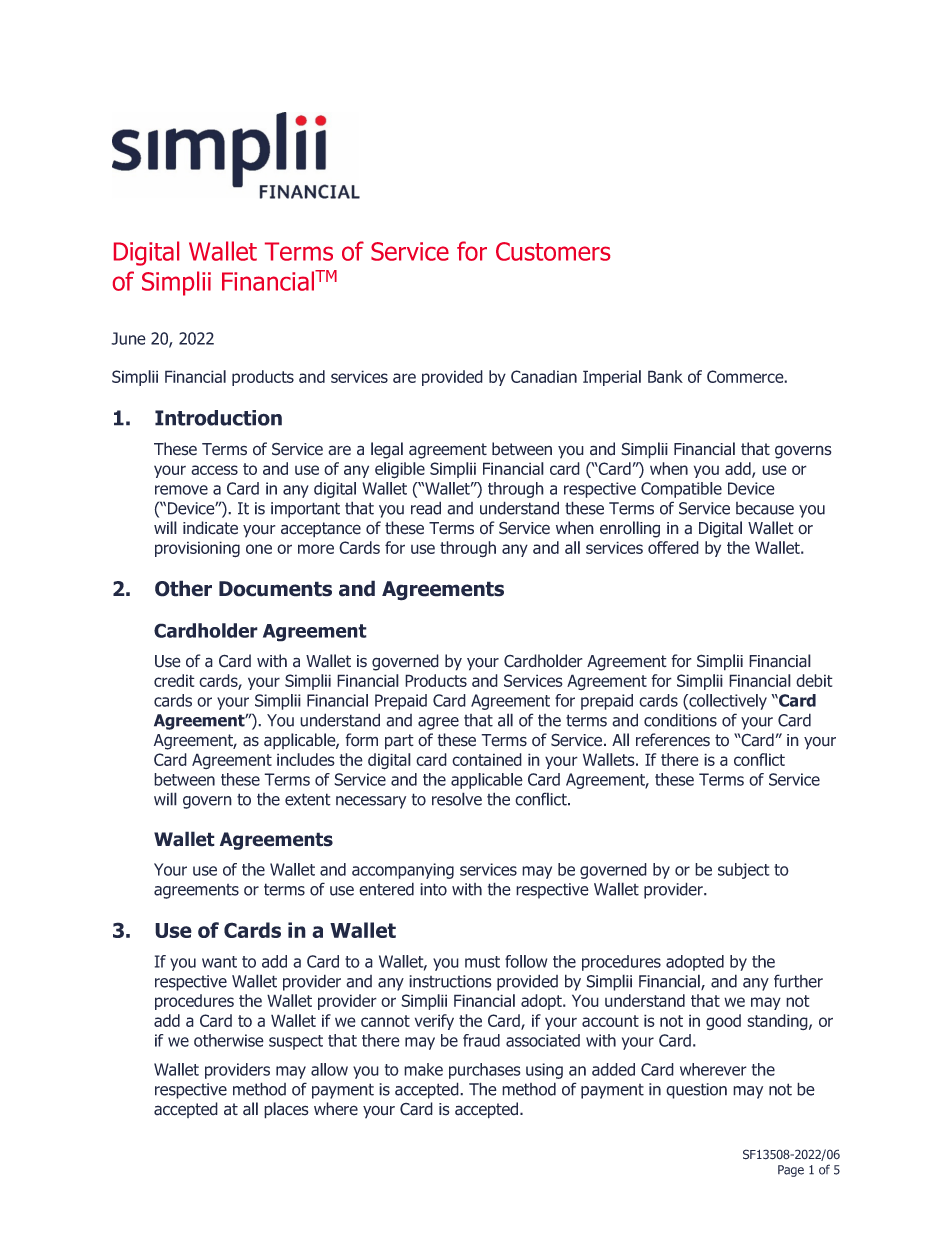 Image resolution: width=952 pixels, height=1233 pixels. Describe the element at coordinates (665, 376) in the screenshot. I see `Bank` at that location.
